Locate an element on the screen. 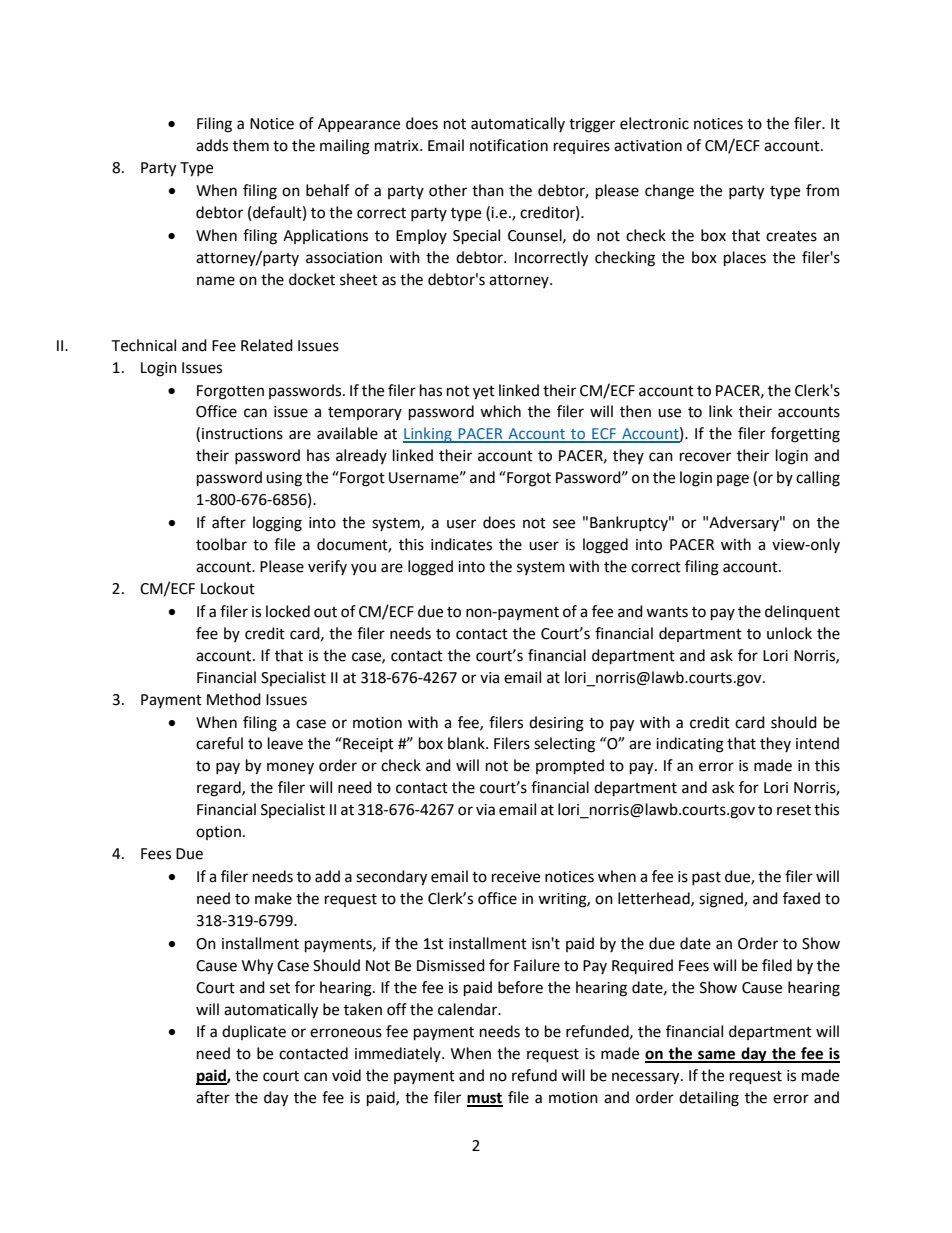 This screenshot has height=1233, width=952. Lockout is located at coordinates (228, 588).
